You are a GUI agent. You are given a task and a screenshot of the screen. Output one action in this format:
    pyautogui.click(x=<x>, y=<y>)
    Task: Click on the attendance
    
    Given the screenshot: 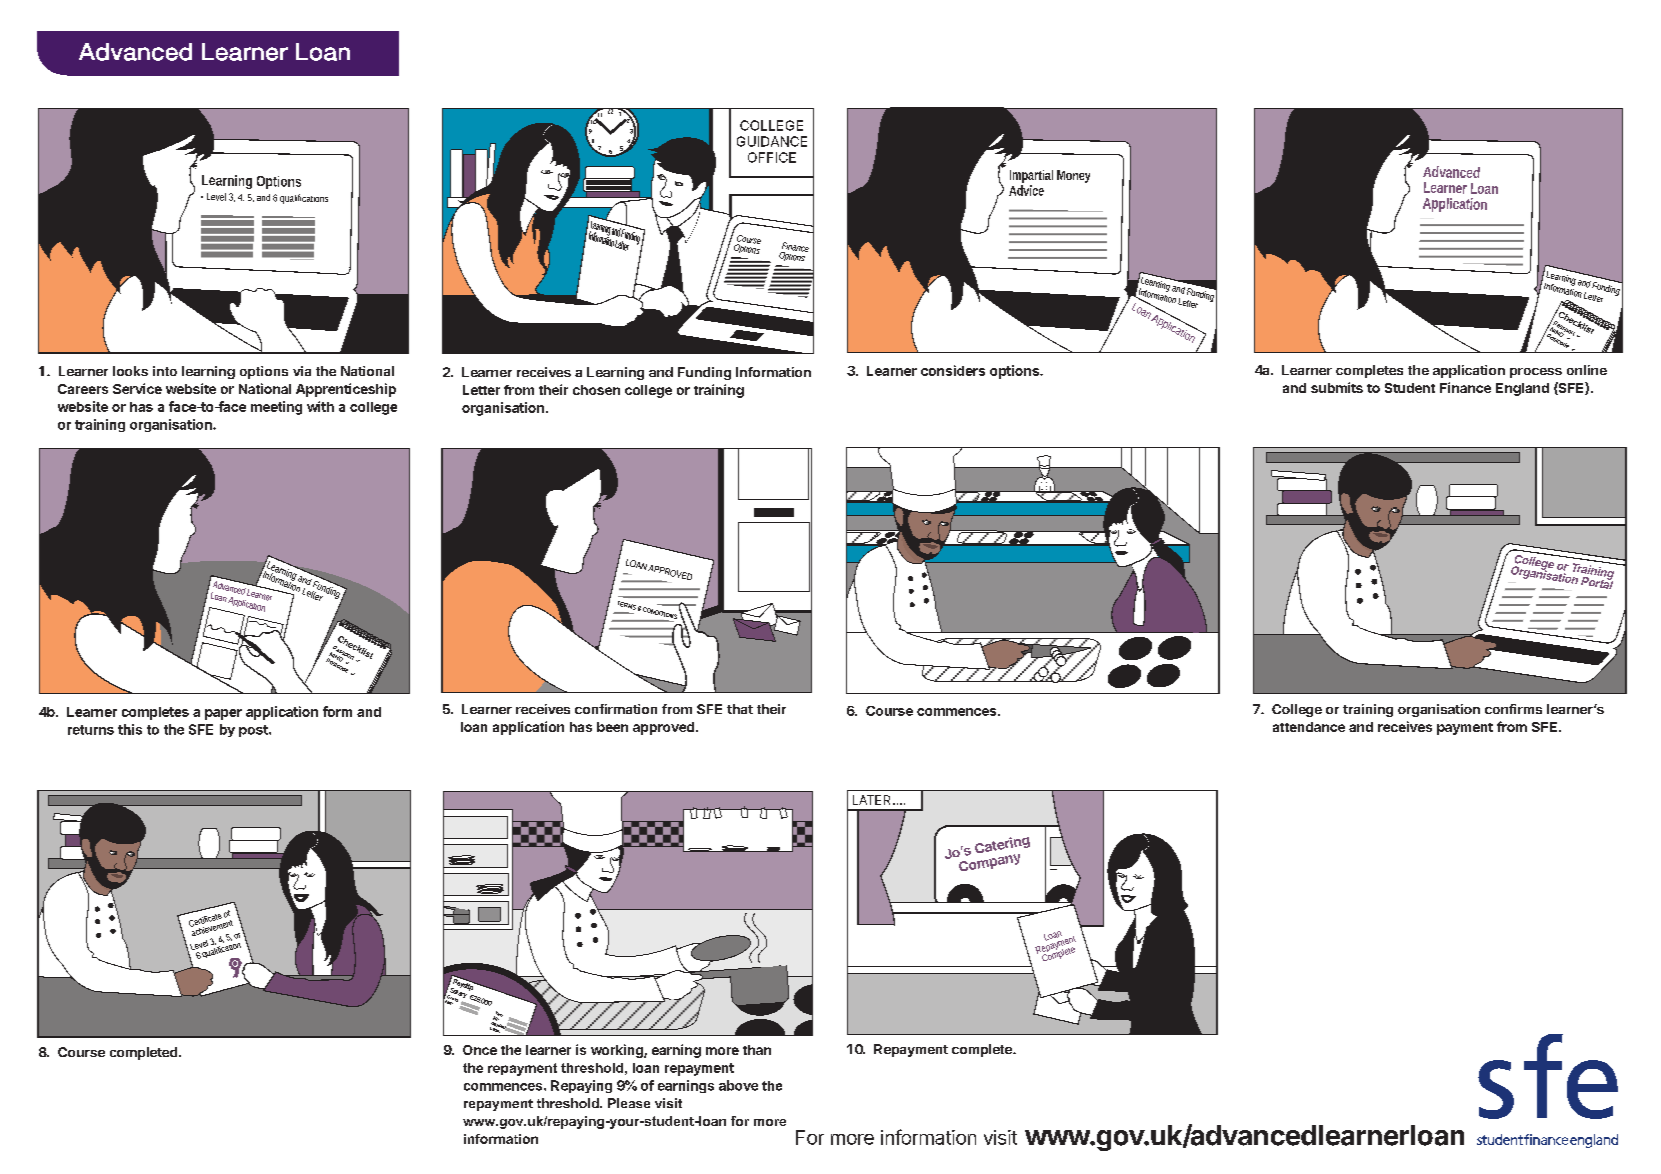 What is the action you would take?
    pyautogui.click(x=1309, y=727)
